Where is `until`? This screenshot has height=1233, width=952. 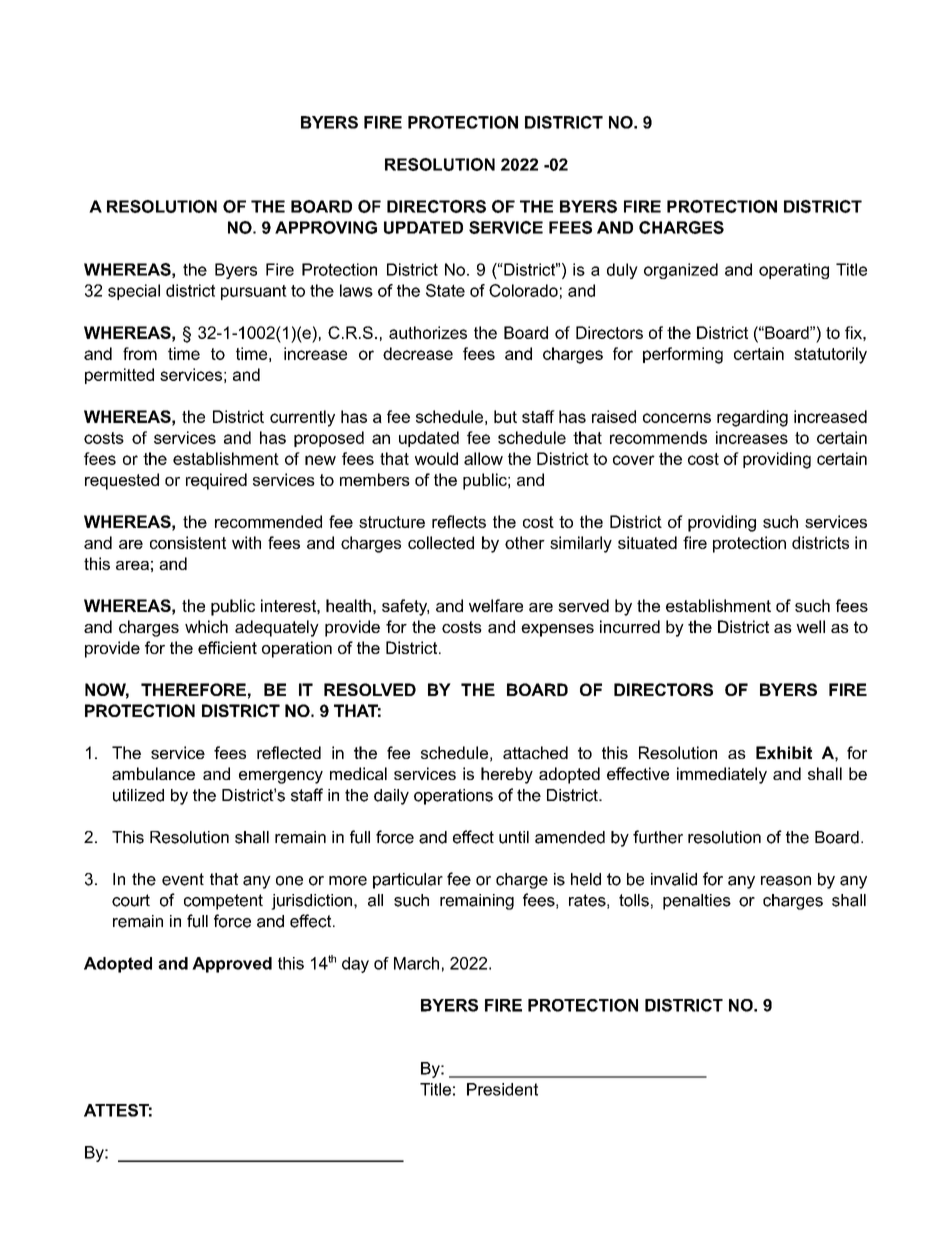
until is located at coordinates (514, 837).
